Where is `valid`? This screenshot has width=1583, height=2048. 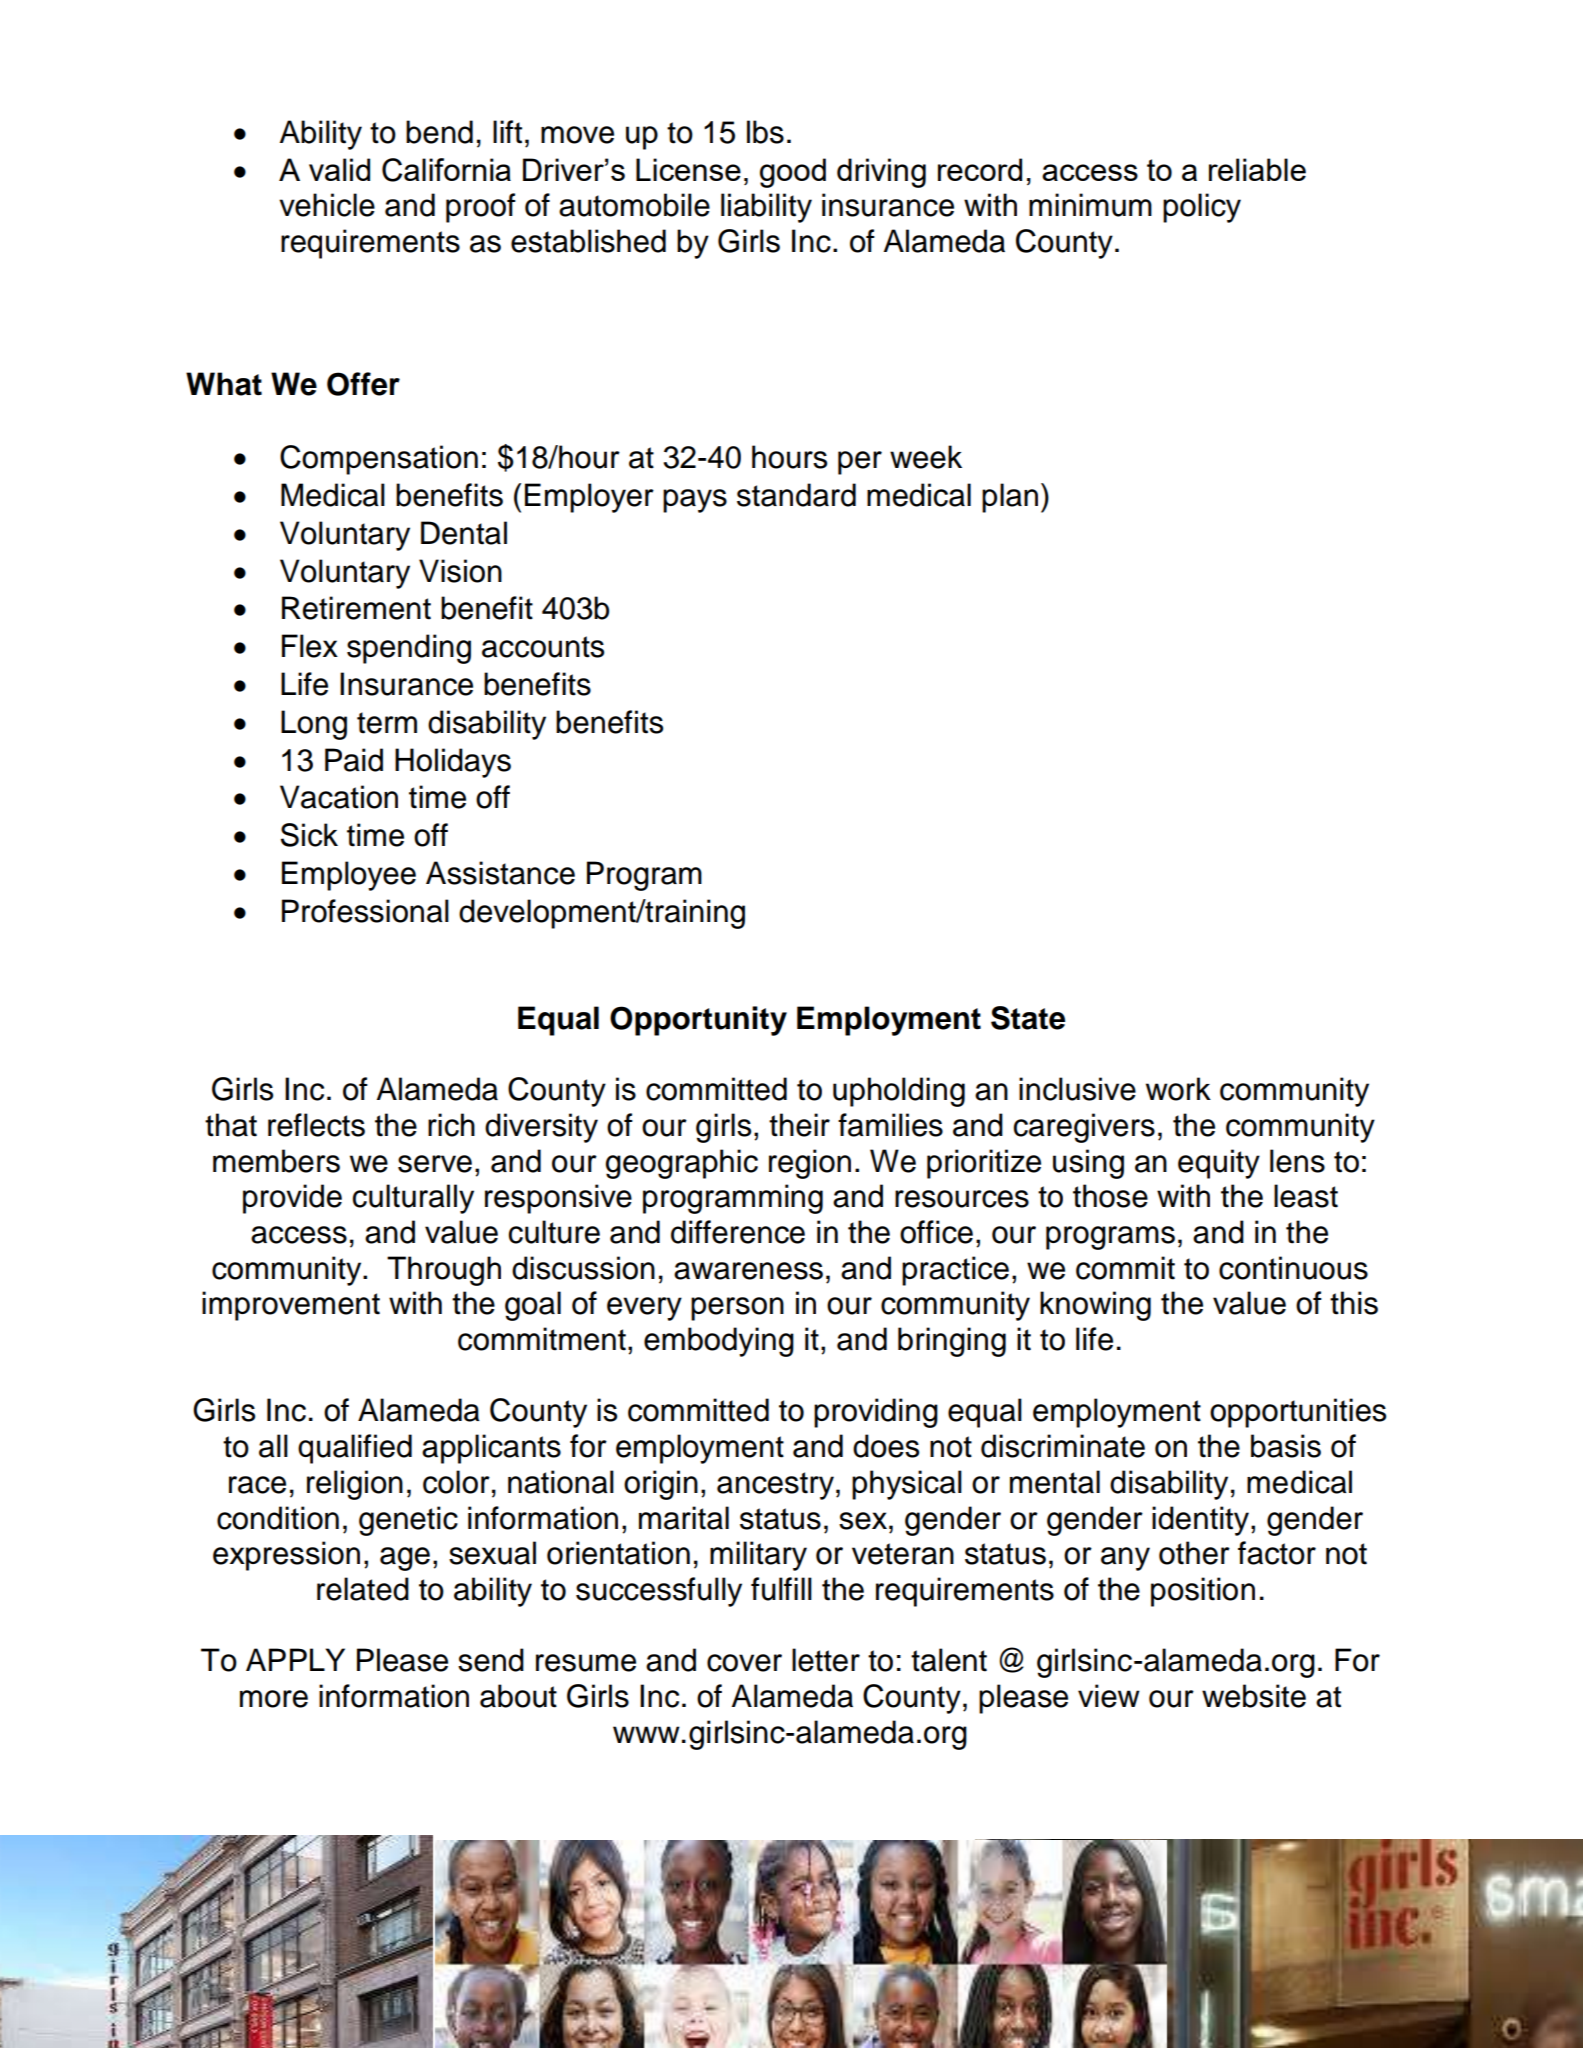
valid is located at coordinates (339, 169).
